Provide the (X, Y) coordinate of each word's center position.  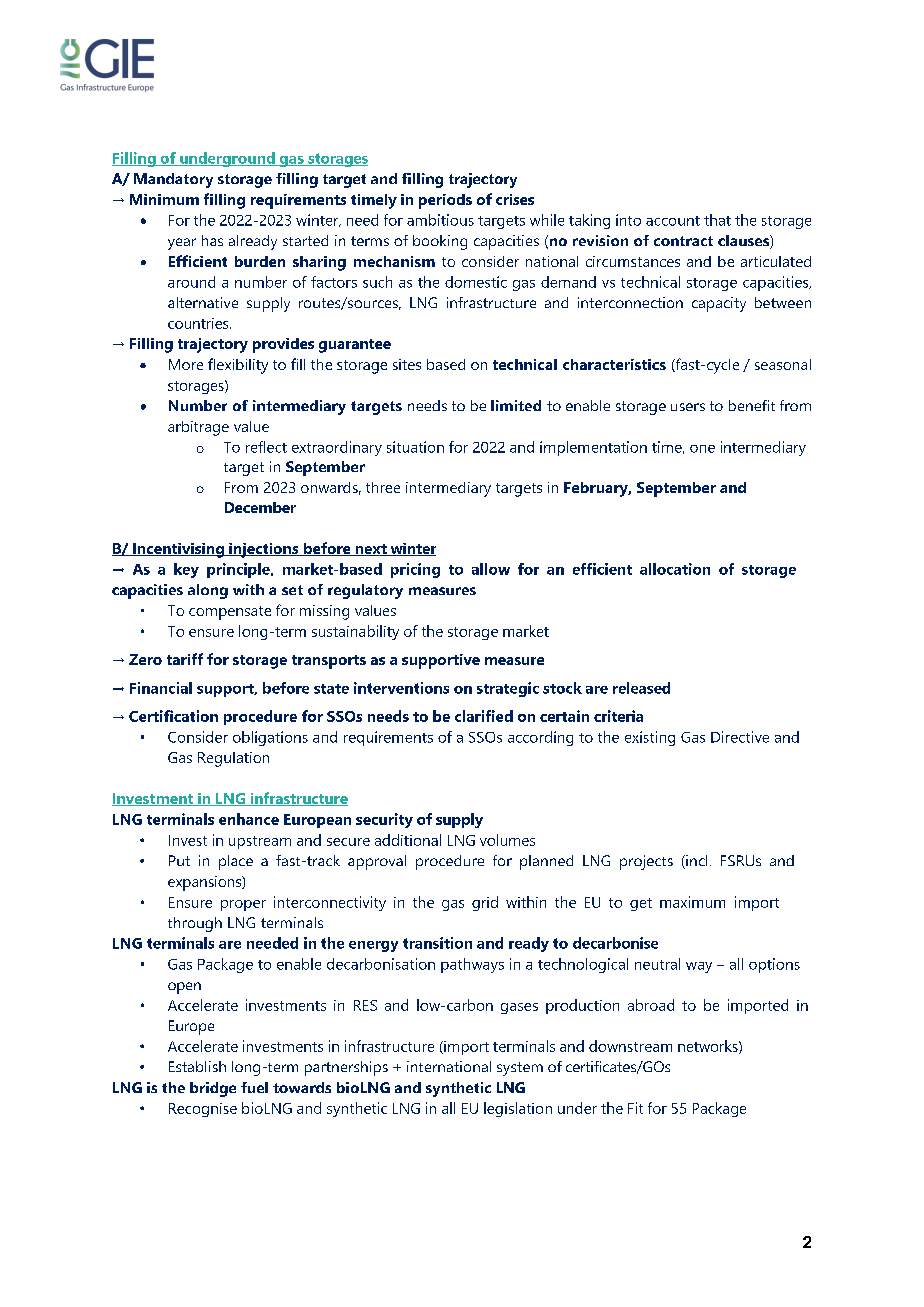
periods (445, 201)
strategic (508, 689)
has (212, 240)
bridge (213, 1089)
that (717, 220)
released (641, 688)
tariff (185, 659)
